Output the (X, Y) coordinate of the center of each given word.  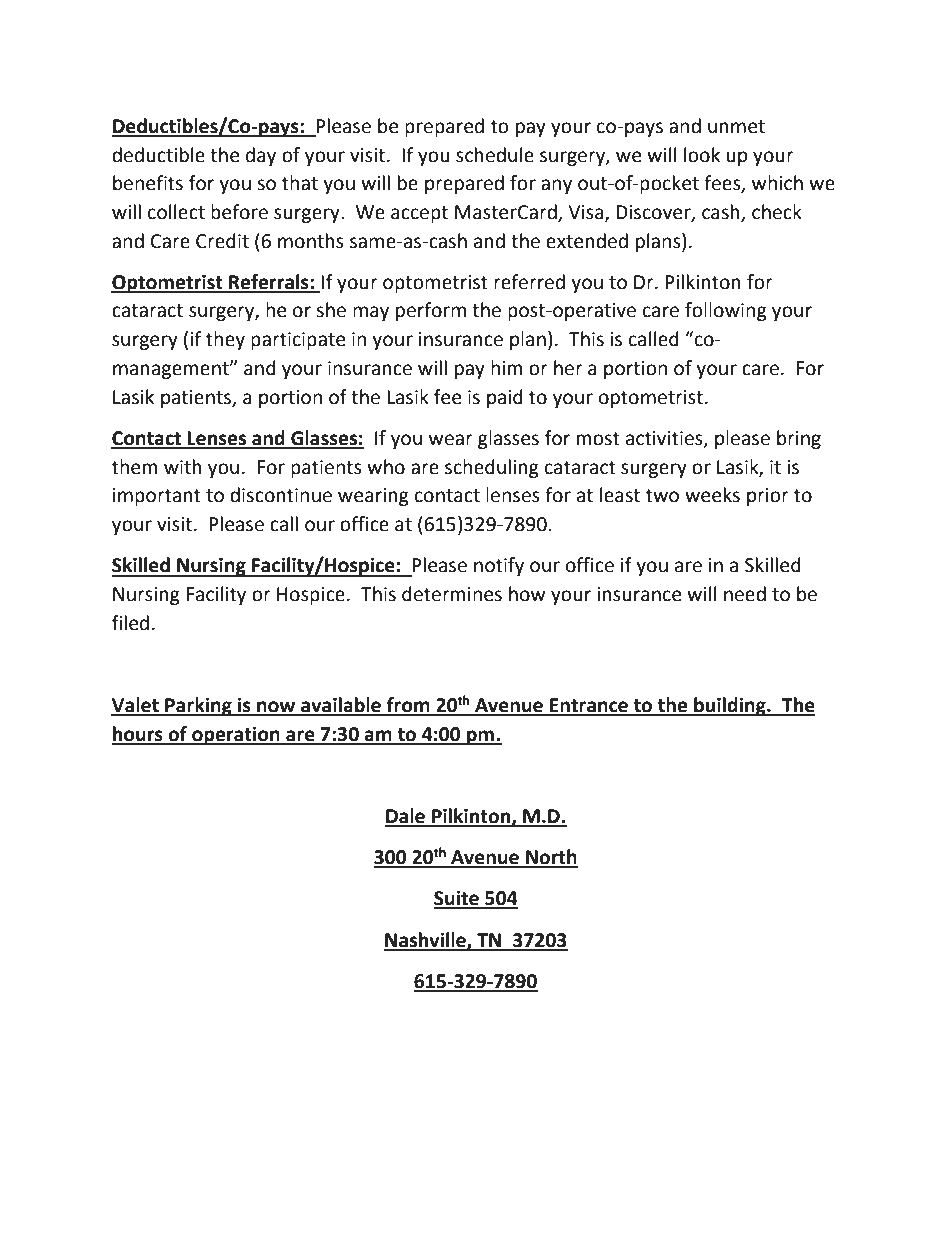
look (702, 155)
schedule (495, 155)
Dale (406, 817)
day (261, 156)
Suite (457, 899)
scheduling (492, 468)
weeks (712, 495)
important (157, 497)
